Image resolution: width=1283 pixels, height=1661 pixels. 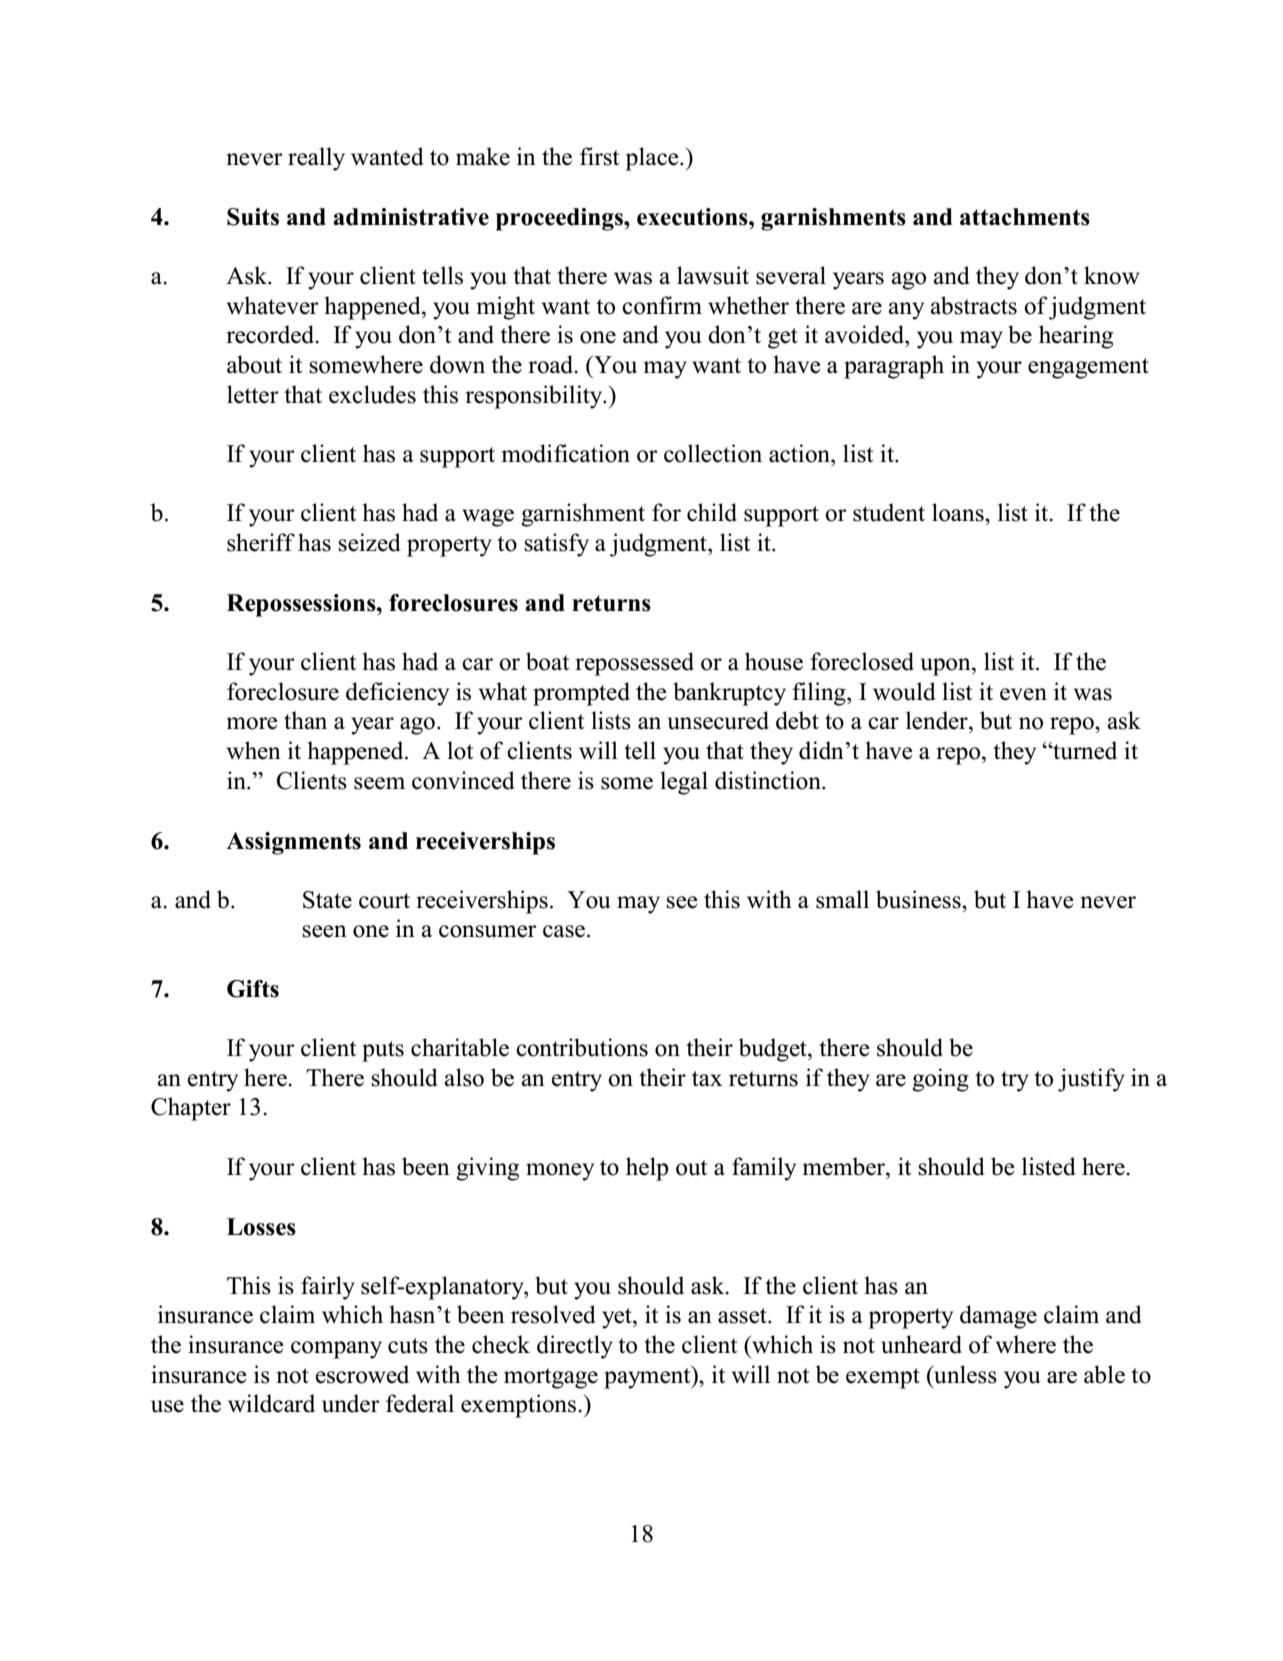 I want to click on attachments, so click(x=1025, y=217).
